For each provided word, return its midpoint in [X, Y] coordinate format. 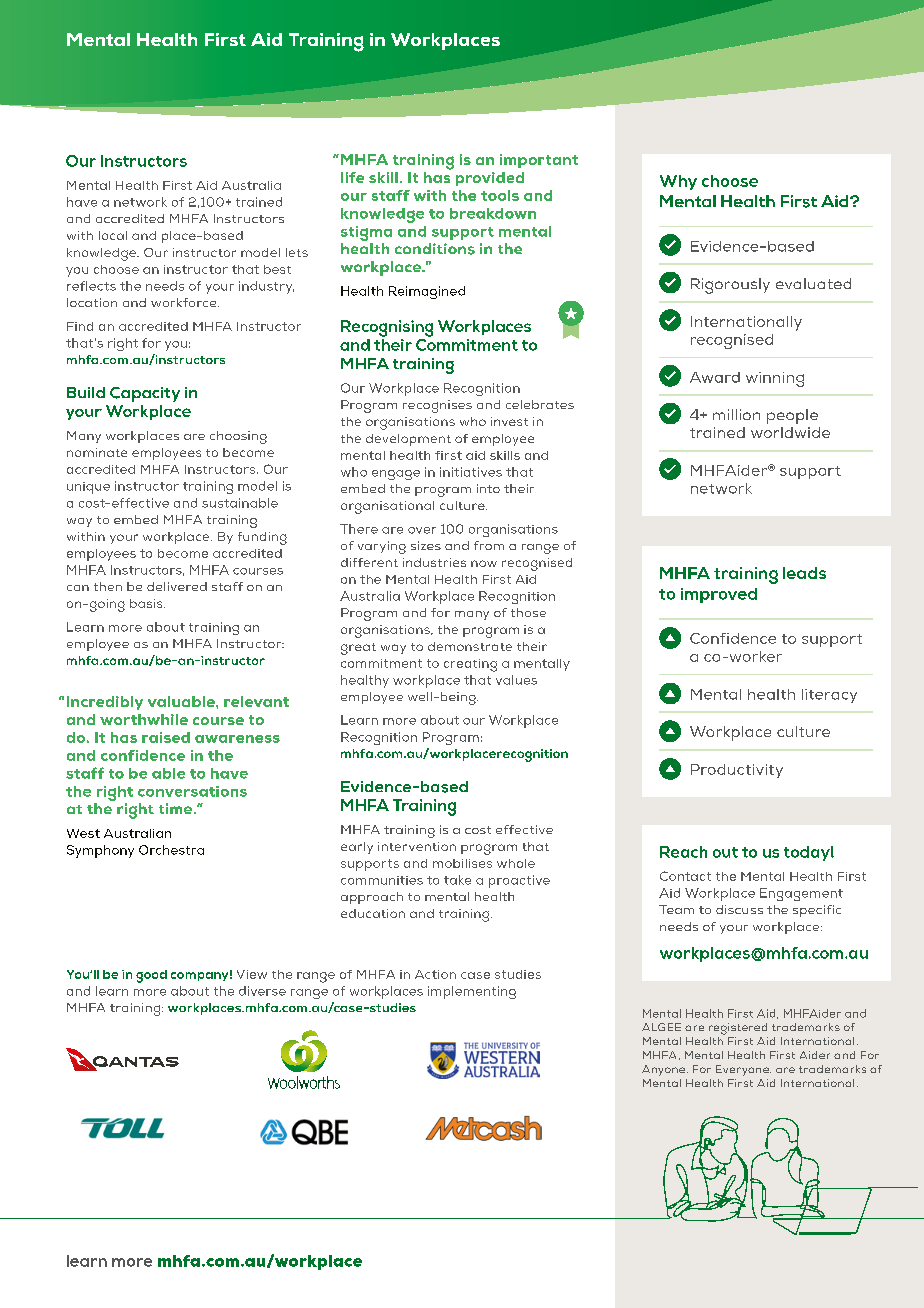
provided [490, 179]
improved [719, 595]
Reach [683, 852]
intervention [417, 846]
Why [678, 182]
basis [147, 603]
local [113, 235]
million [736, 414]
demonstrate [470, 646]
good [151, 976]
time [177, 808]
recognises [437, 406]
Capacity [145, 394]
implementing [472, 992]
